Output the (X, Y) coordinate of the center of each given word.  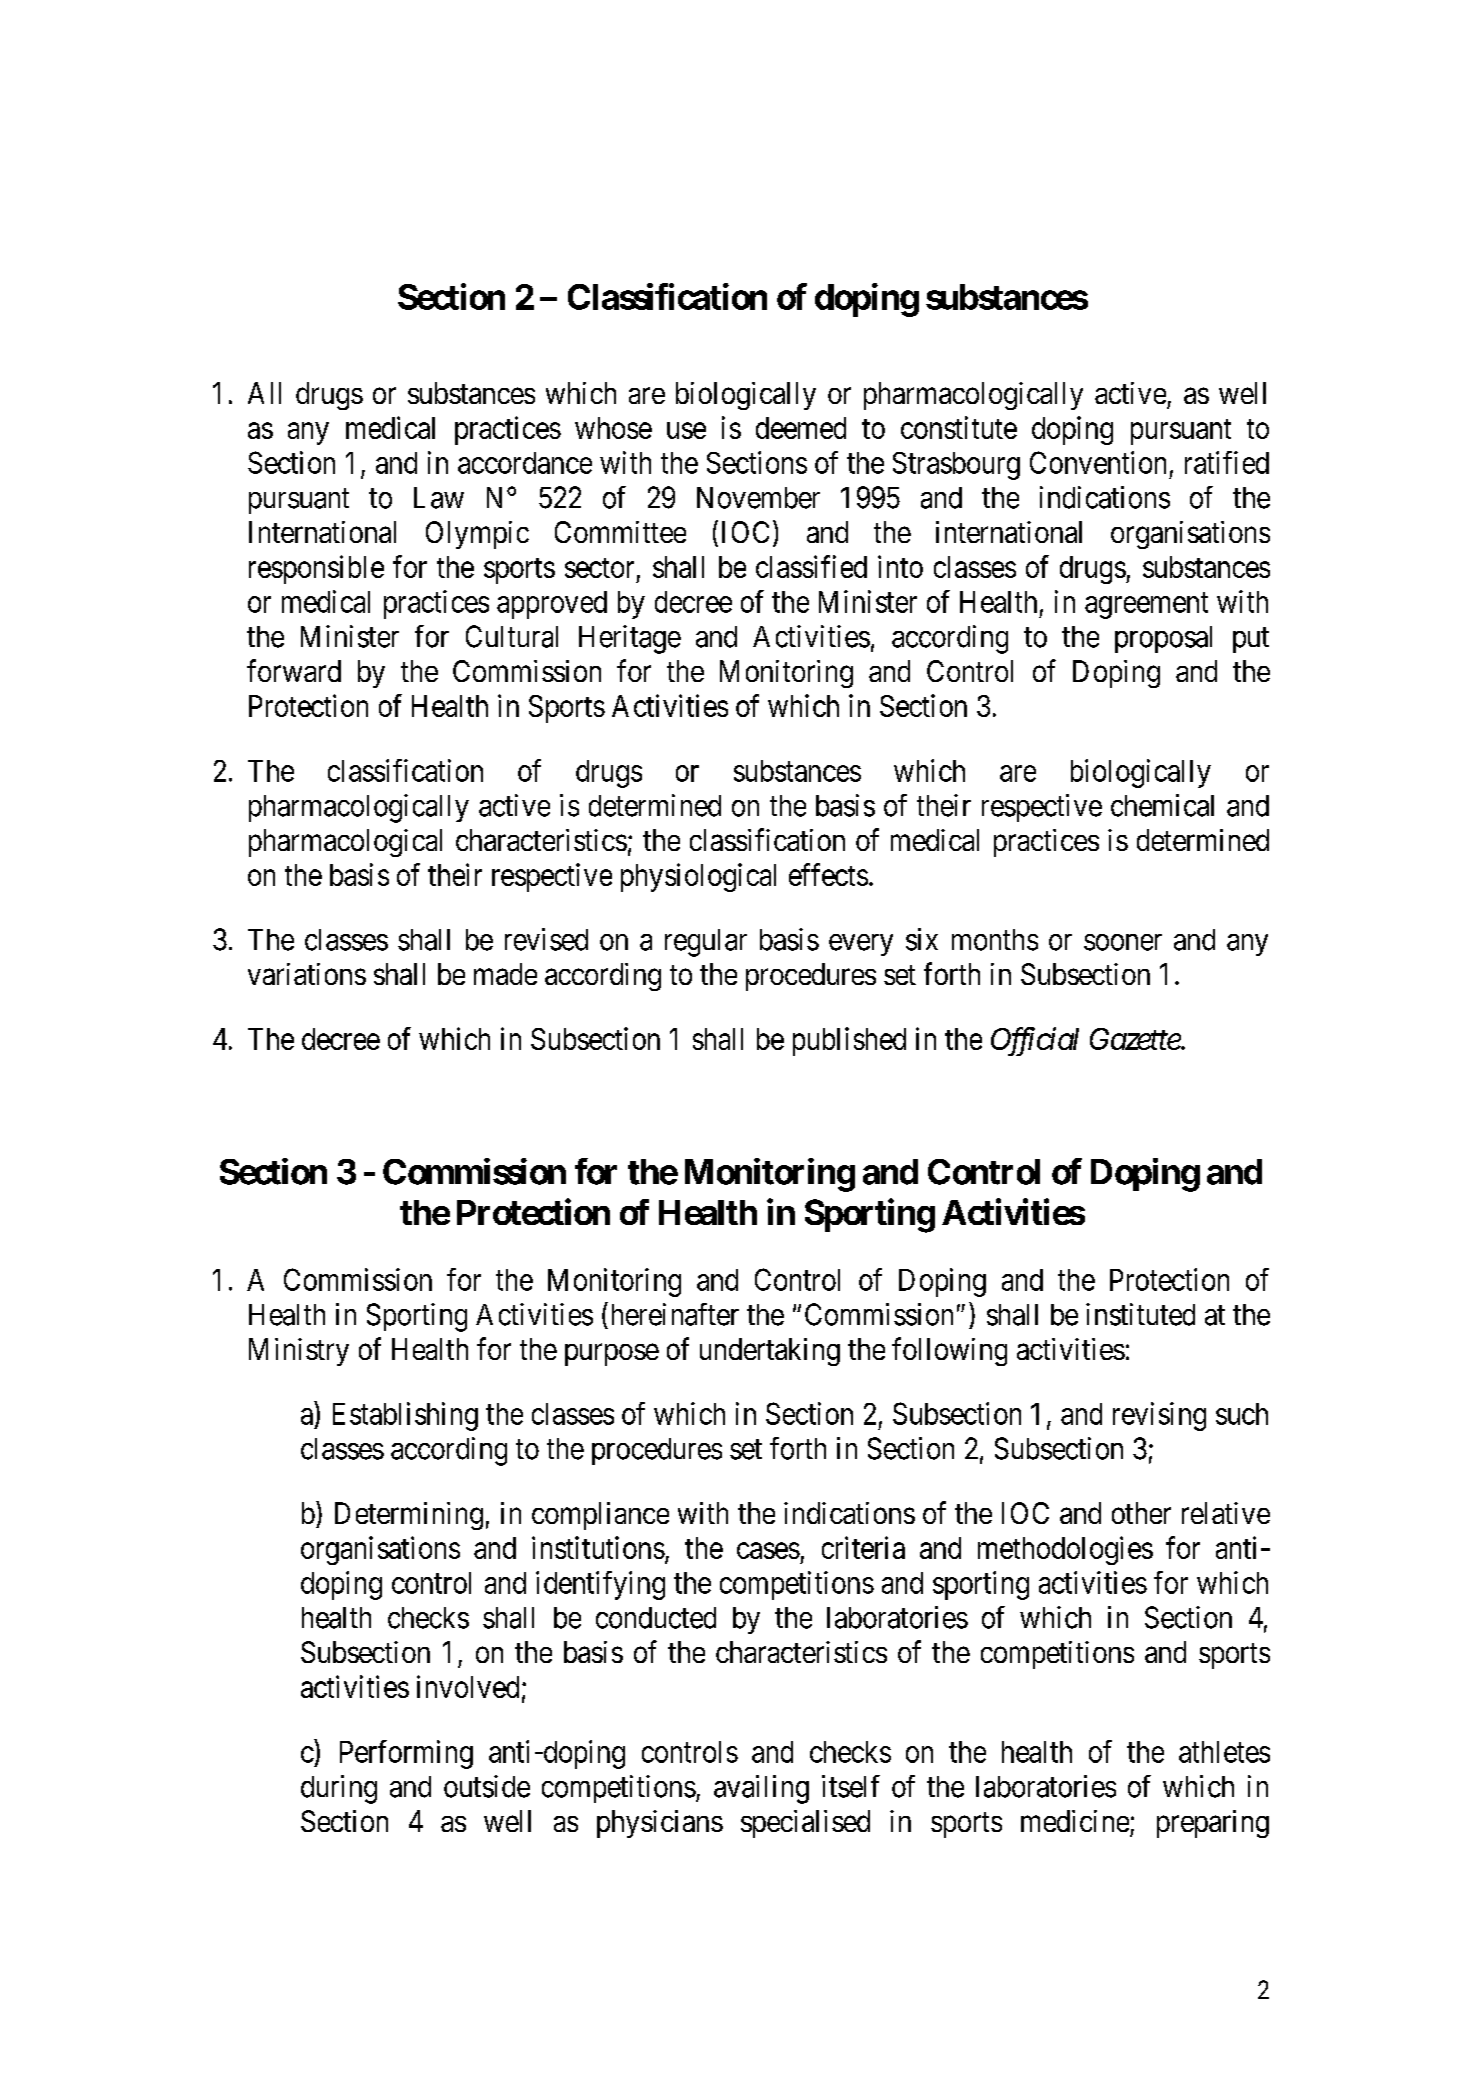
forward (294, 670)
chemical (1162, 805)
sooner (1123, 942)
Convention (1098, 462)
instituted (1140, 1314)
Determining (409, 1516)
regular (706, 943)
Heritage (630, 639)
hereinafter (673, 1314)
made (505, 974)
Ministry (299, 1352)
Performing (406, 1754)
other (1141, 1513)
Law (439, 498)
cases (768, 1551)
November (758, 498)
